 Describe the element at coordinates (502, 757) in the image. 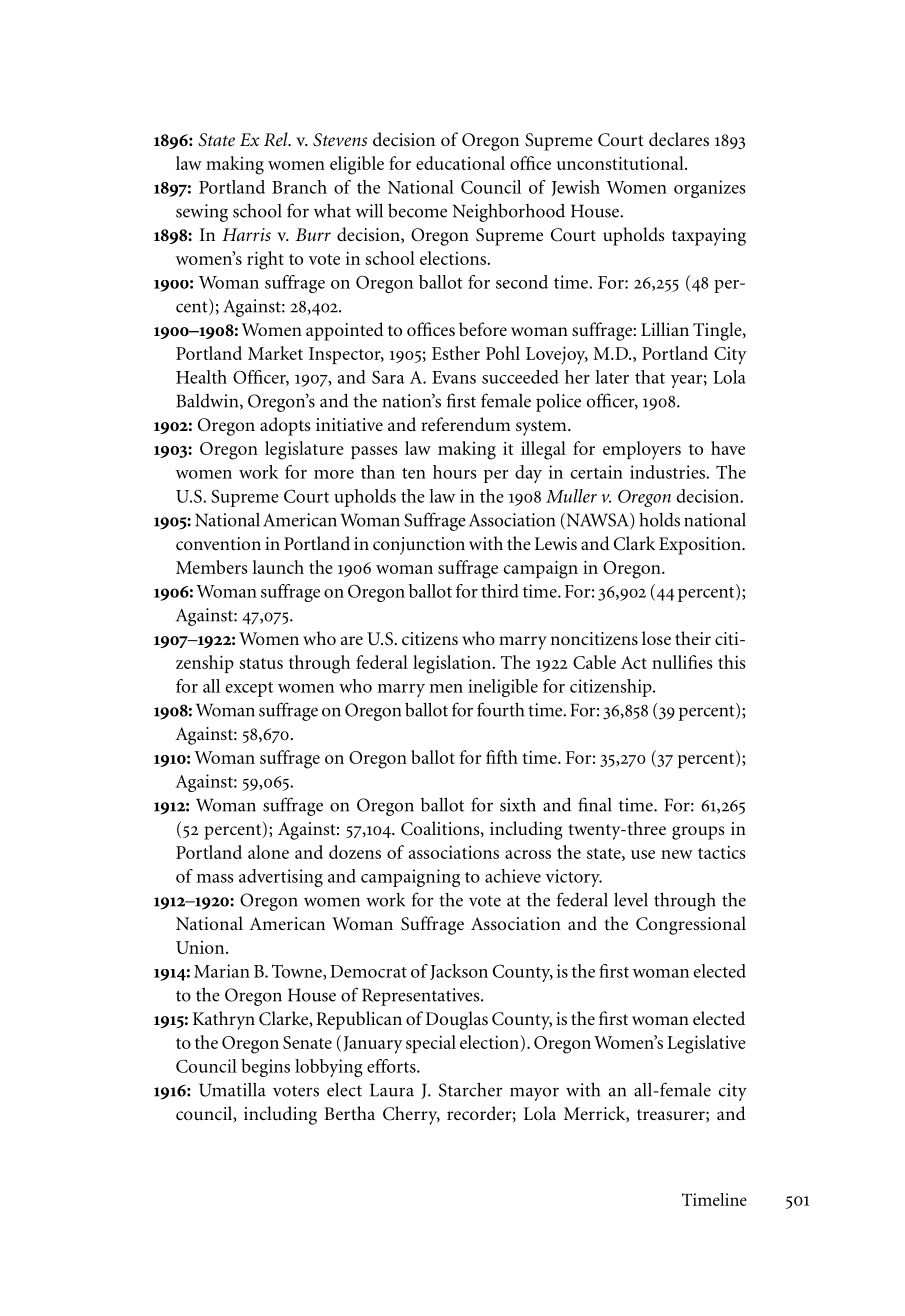

I see `fifth` at that location.
